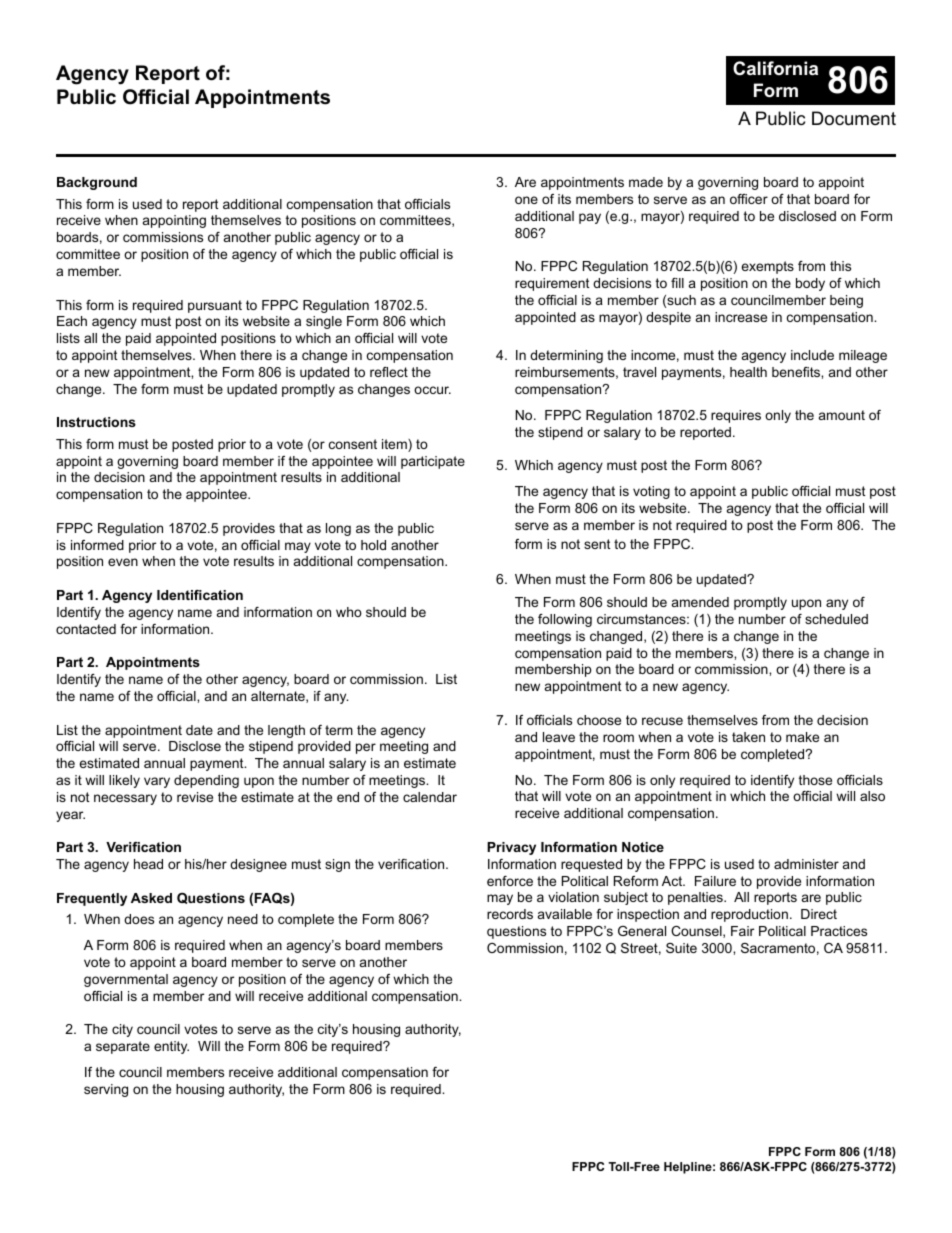  Describe the element at coordinates (373, 545) in the document. I see `hold` at that location.
